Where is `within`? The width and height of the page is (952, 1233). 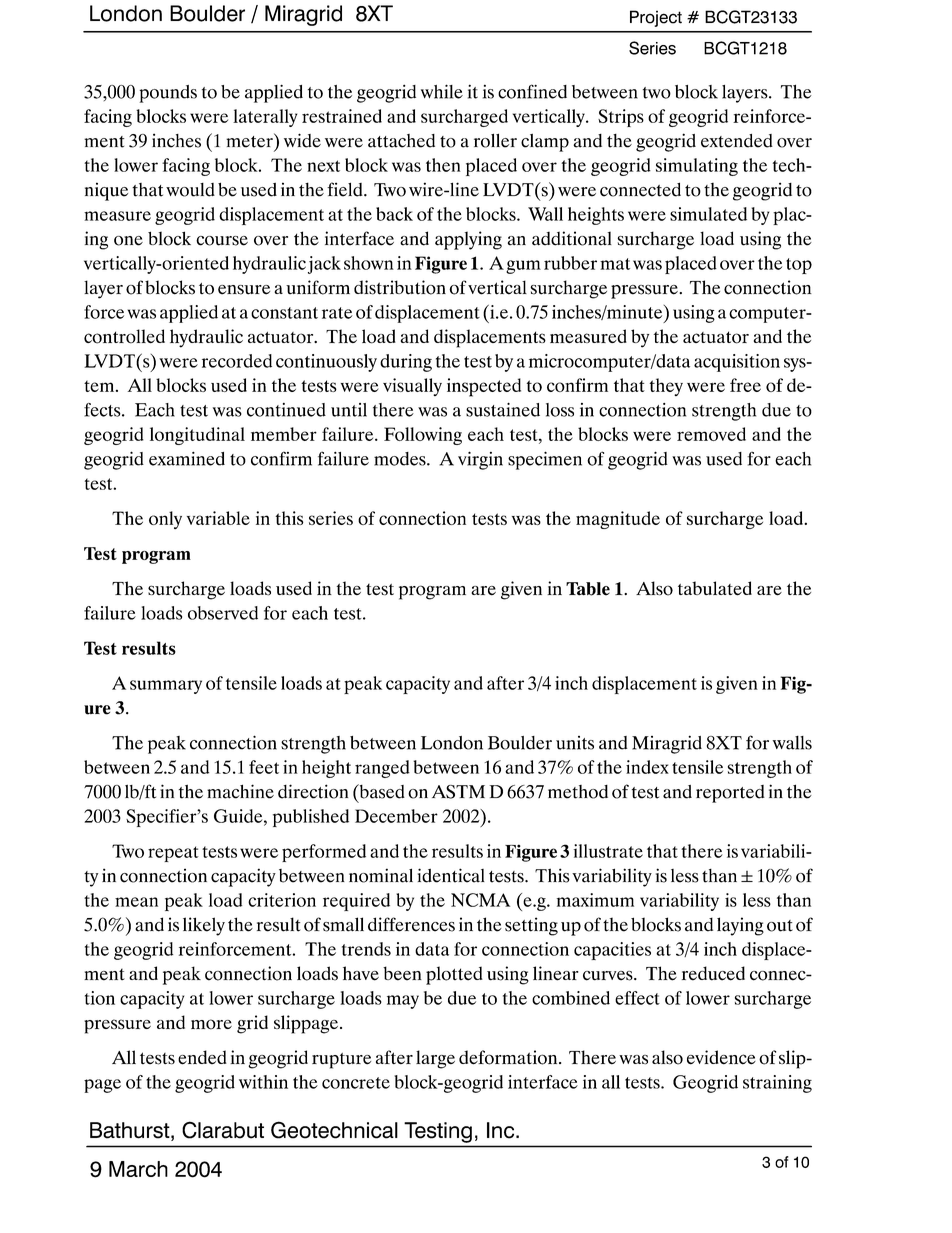 within is located at coordinates (263, 1082).
